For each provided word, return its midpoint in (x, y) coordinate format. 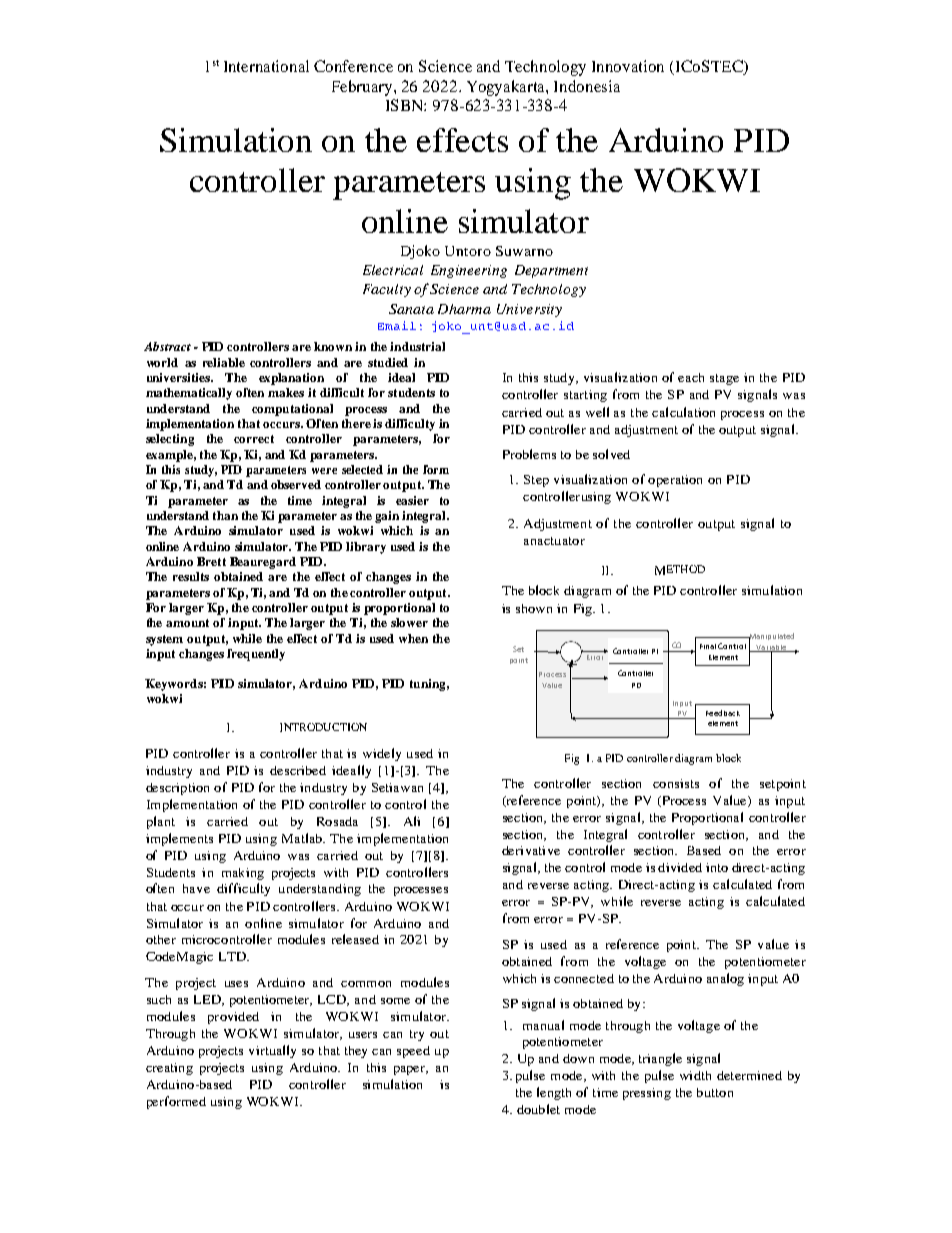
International (266, 66)
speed (413, 1052)
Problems (529, 454)
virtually (272, 1051)
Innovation (628, 66)
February (363, 88)
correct (254, 439)
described (298, 770)
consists (676, 783)
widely (382, 754)
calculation (683, 412)
